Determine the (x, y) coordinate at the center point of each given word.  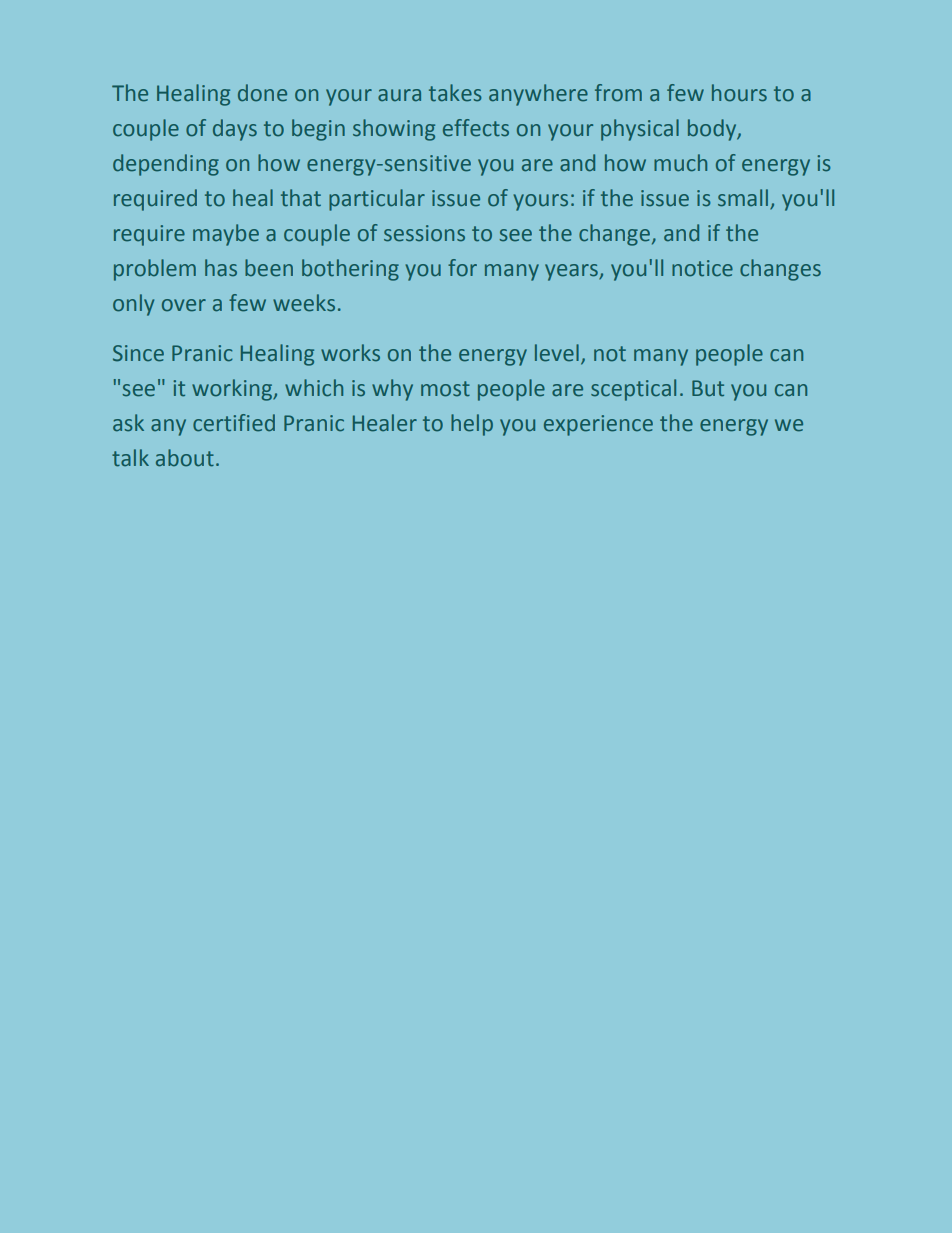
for (462, 268)
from (618, 93)
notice (702, 268)
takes (455, 93)
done (262, 93)
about (185, 458)
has (221, 268)
